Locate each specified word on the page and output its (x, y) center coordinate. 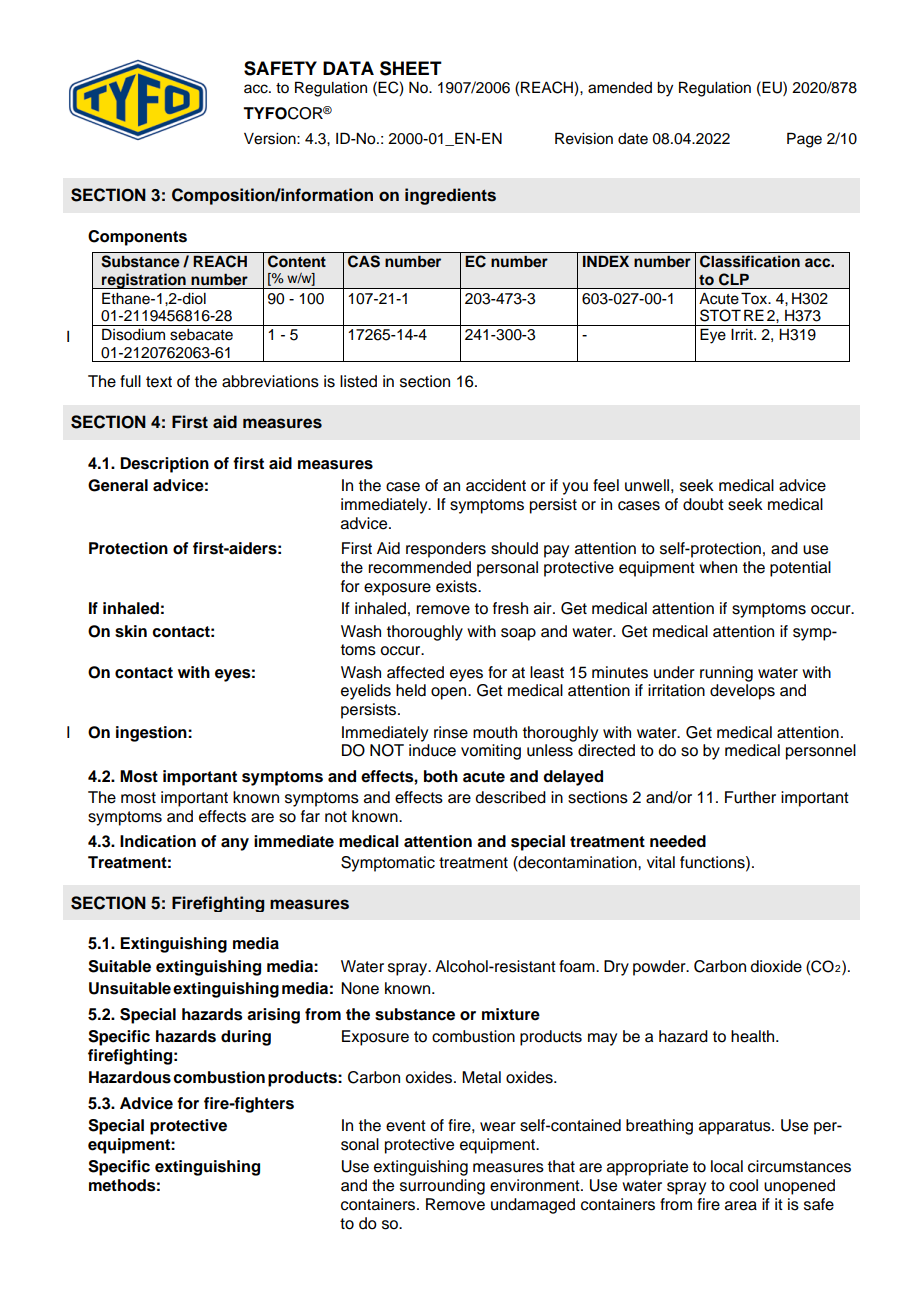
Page (804, 140)
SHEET (411, 68)
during (246, 1038)
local (727, 1166)
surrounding (442, 1187)
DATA (348, 68)
